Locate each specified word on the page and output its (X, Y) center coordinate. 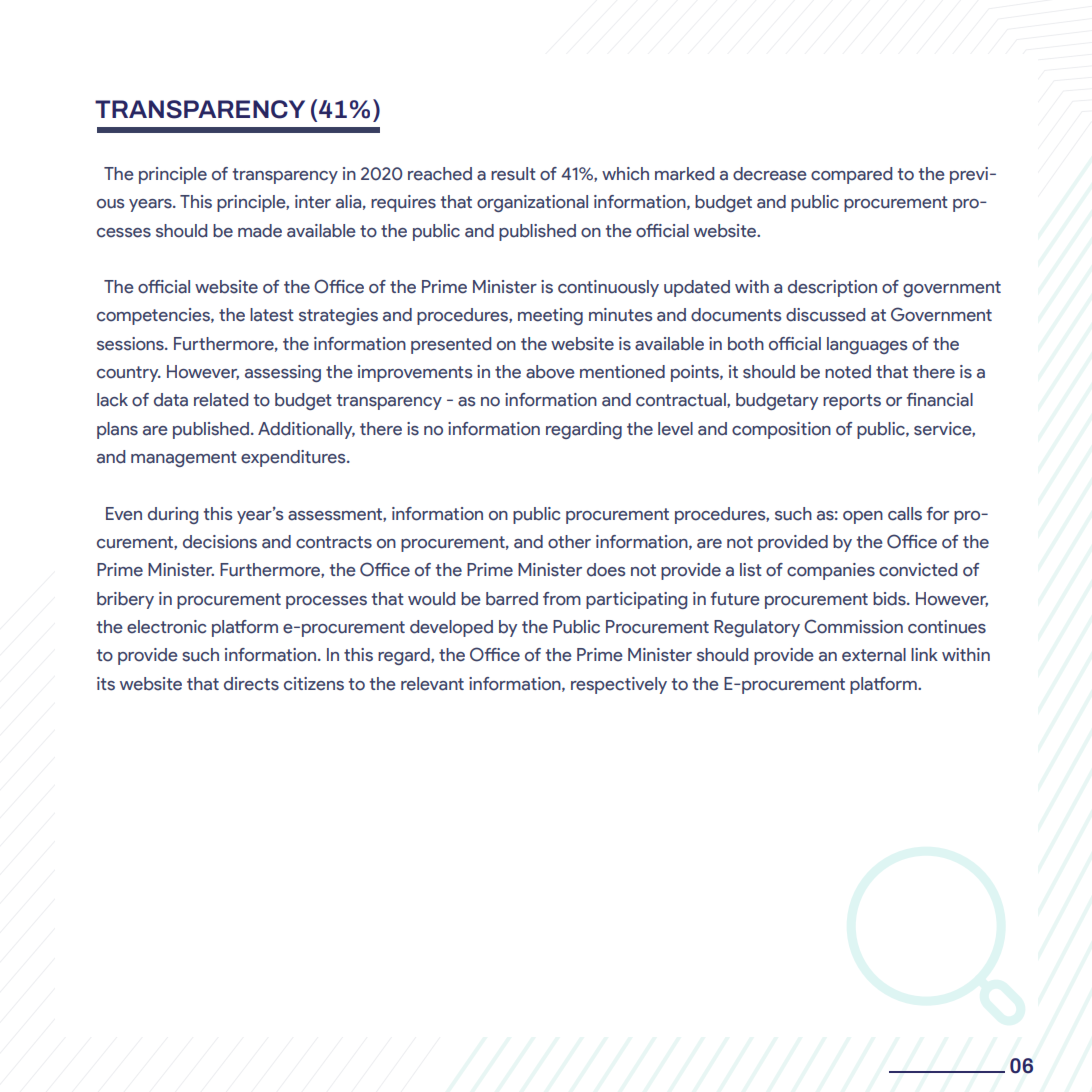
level (675, 429)
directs (251, 684)
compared (851, 175)
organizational (532, 203)
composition (781, 430)
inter (313, 202)
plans (117, 430)
